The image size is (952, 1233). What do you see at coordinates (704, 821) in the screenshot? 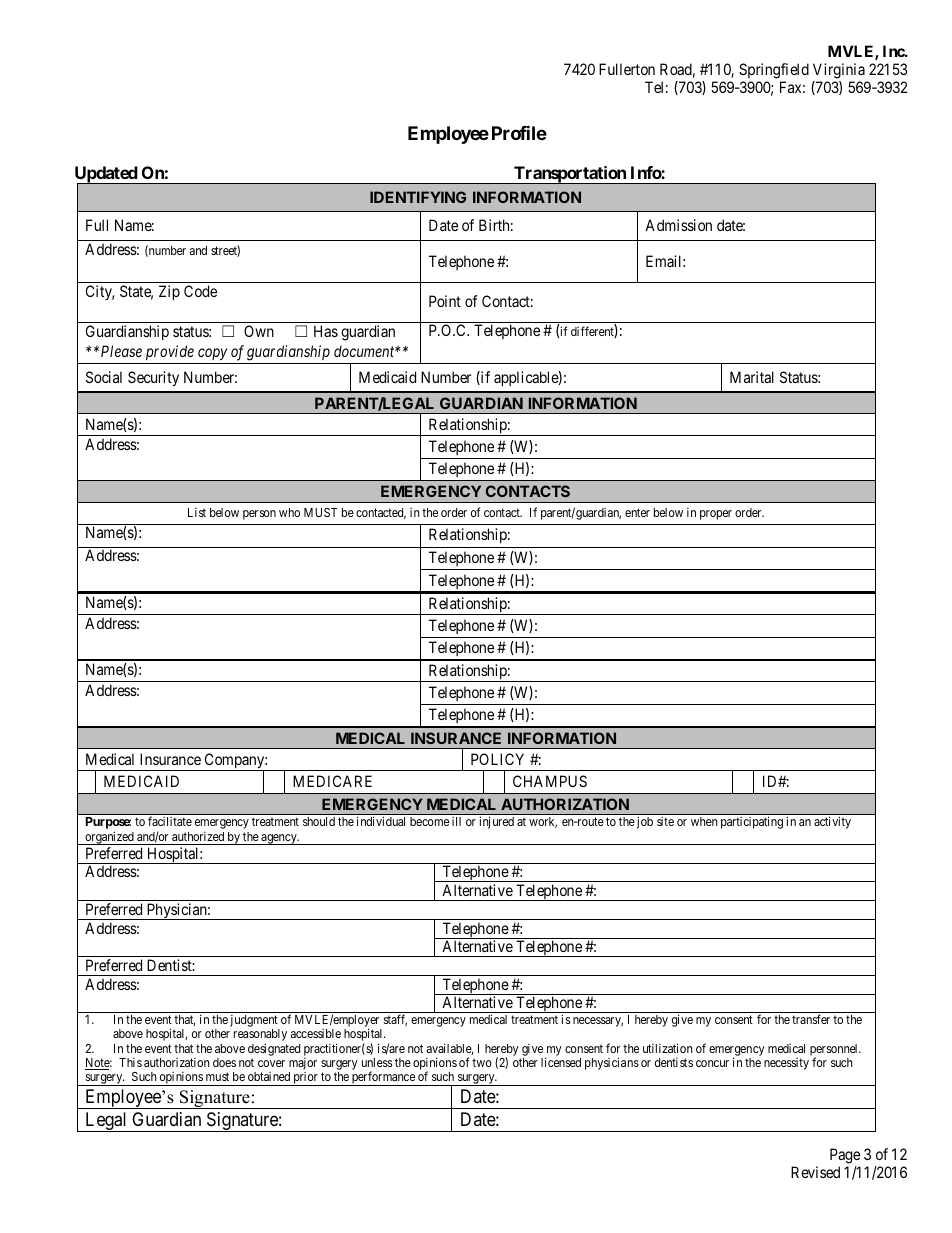
I see `when` at bounding box center [704, 821].
